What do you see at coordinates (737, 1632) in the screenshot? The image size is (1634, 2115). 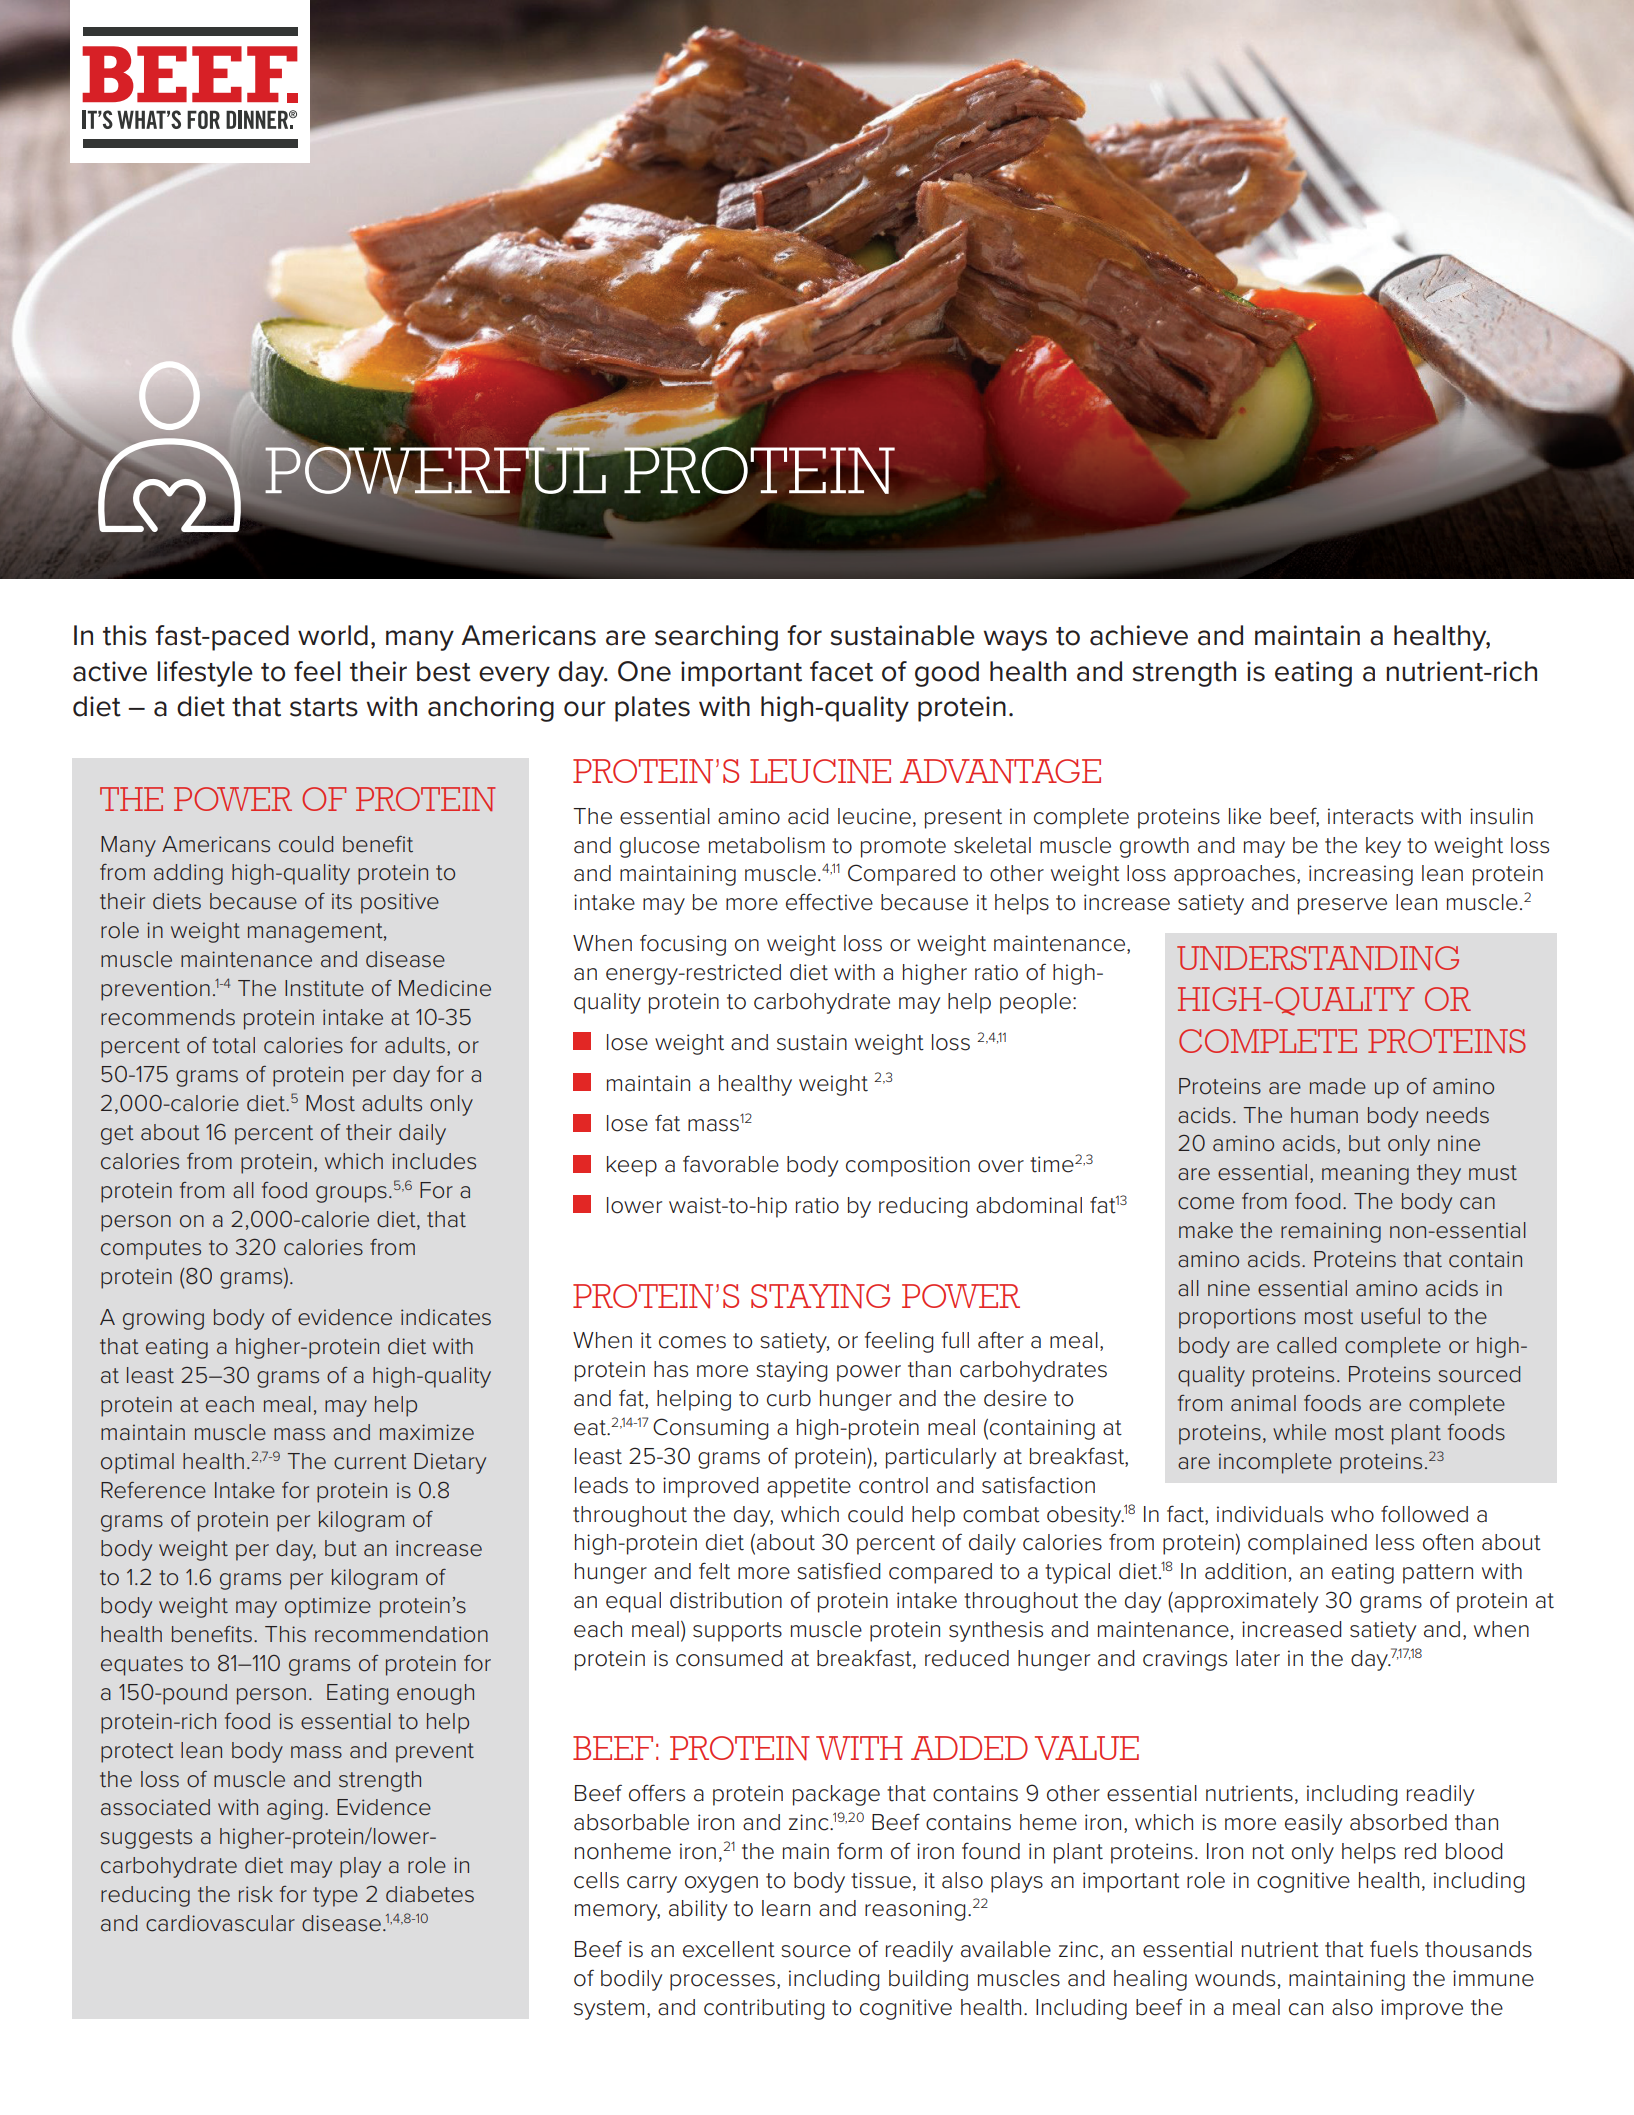 I see `supports` at bounding box center [737, 1632].
